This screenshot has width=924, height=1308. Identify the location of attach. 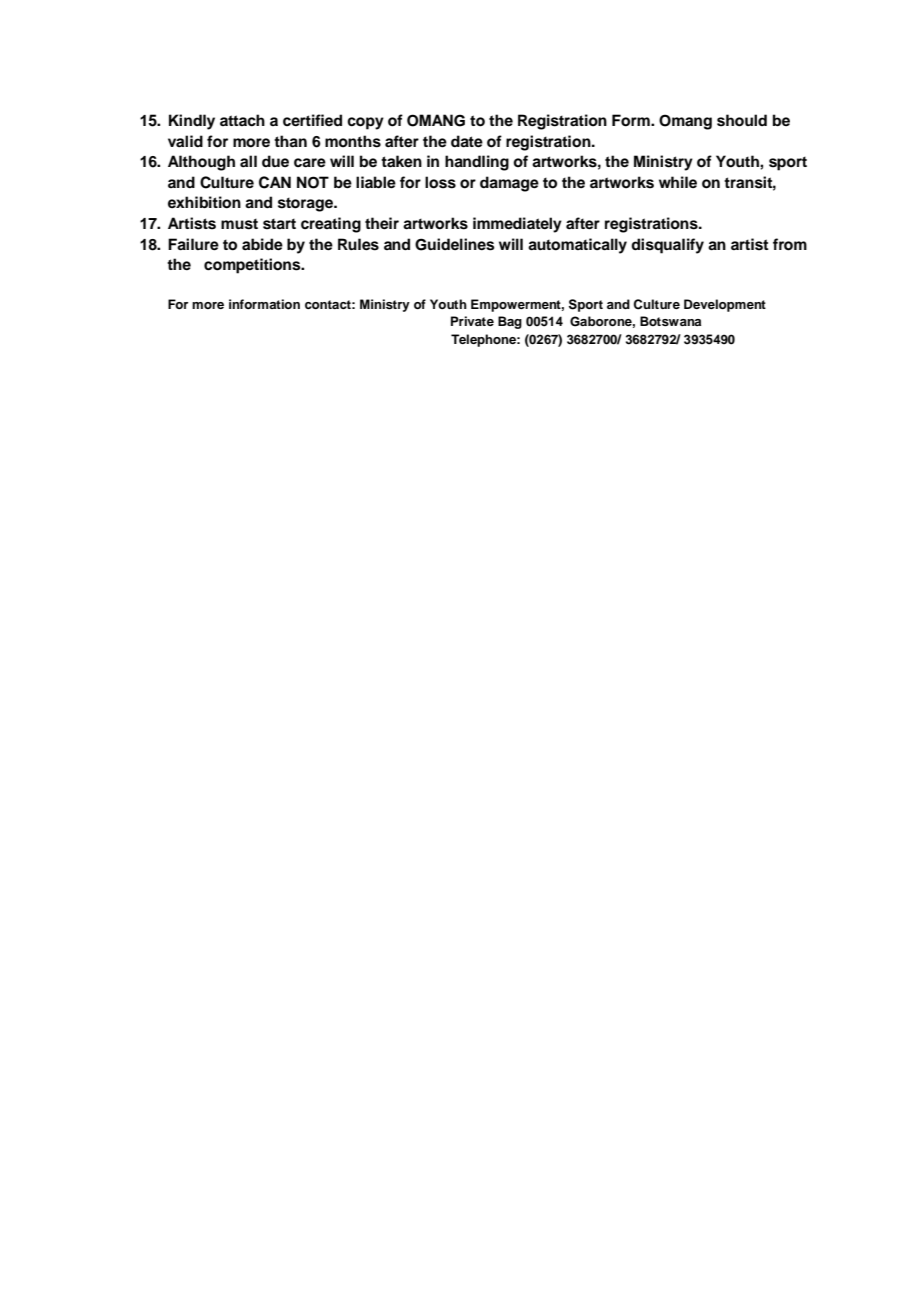
(242, 120).
